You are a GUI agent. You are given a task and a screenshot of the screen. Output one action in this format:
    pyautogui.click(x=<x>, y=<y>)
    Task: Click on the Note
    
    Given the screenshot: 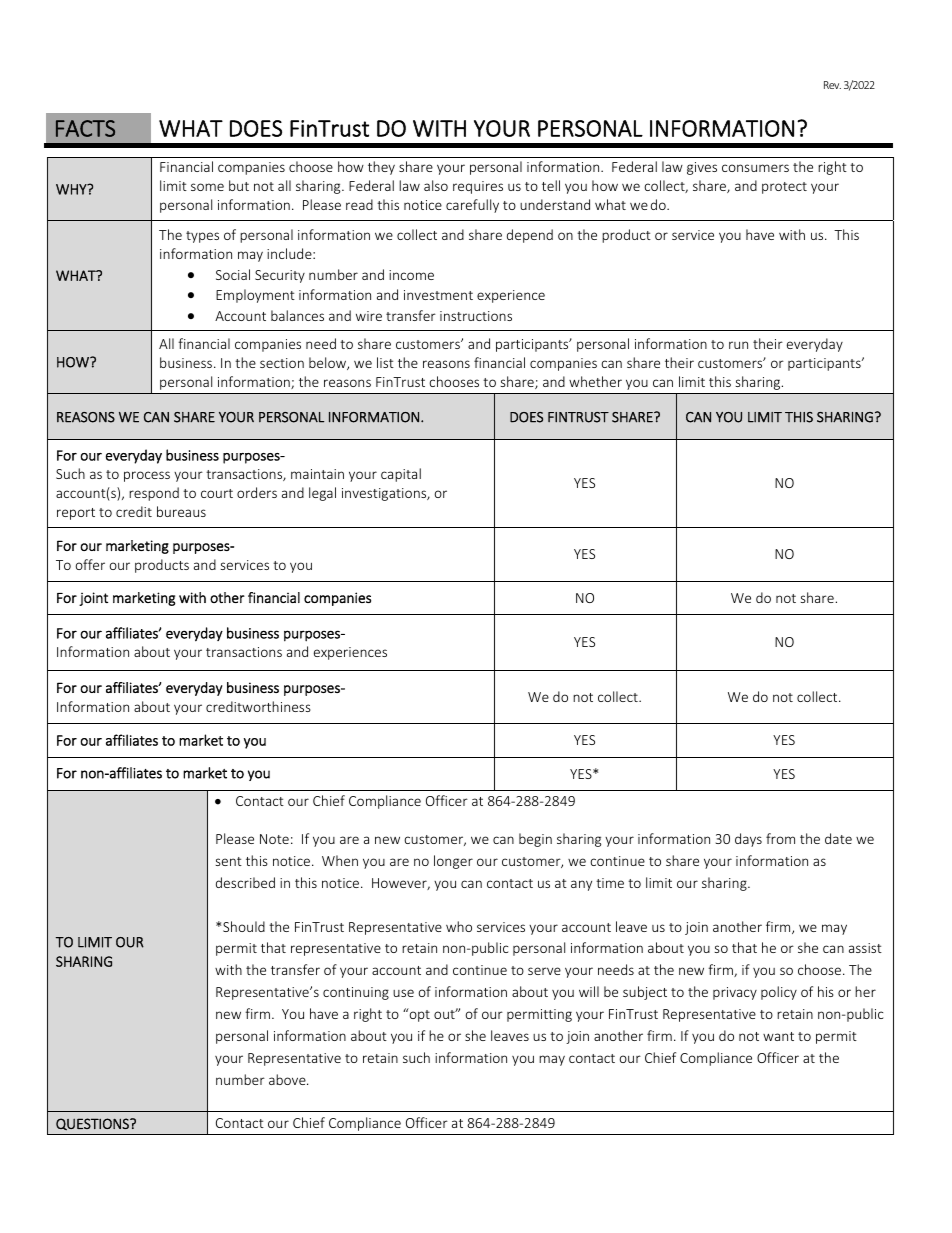 What is the action you would take?
    pyautogui.click(x=274, y=839)
